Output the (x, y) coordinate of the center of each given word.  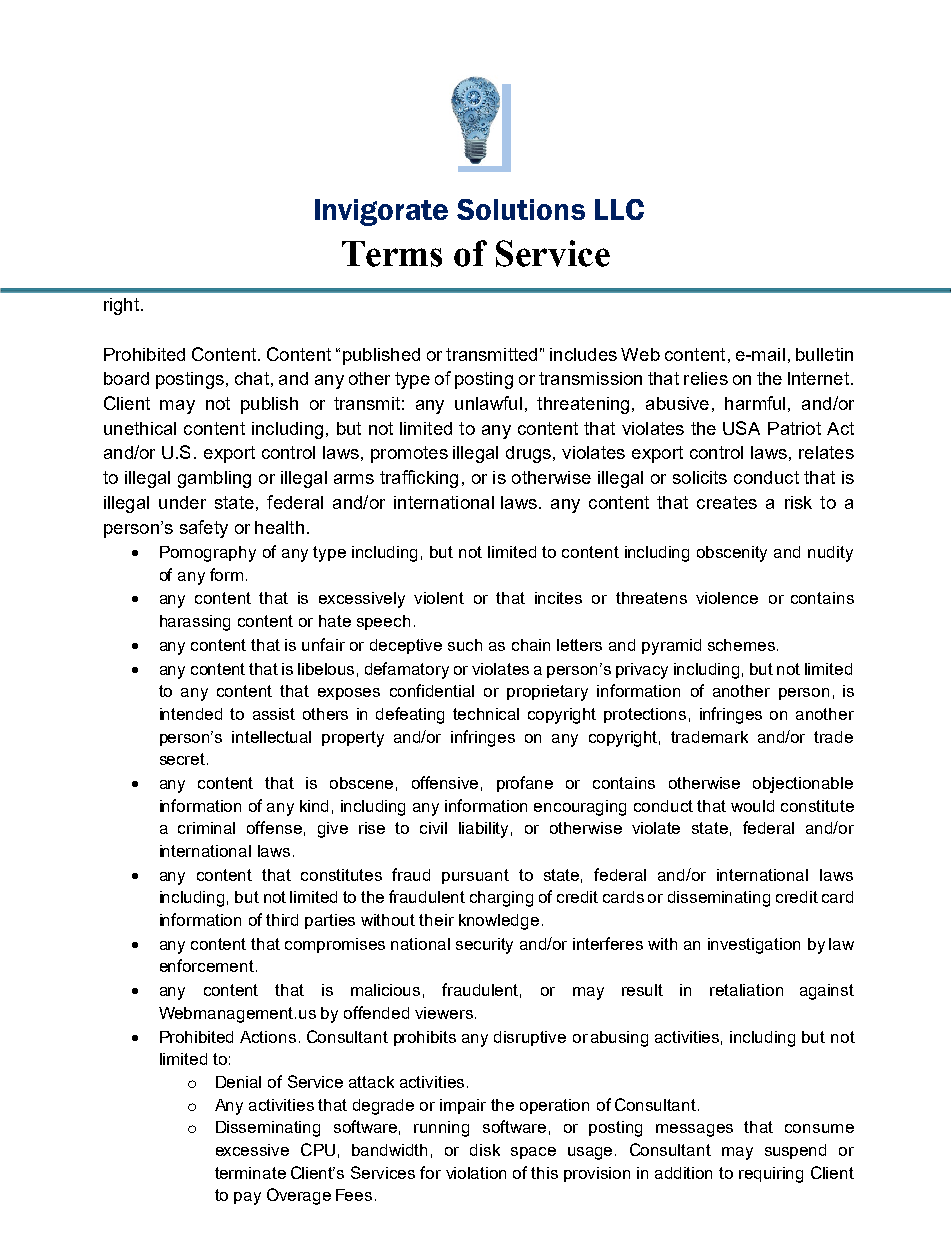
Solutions (521, 209)
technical (486, 714)
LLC (619, 209)
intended (191, 714)
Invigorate (381, 212)
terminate (250, 1173)
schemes (741, 645)
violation (476, 1173)
